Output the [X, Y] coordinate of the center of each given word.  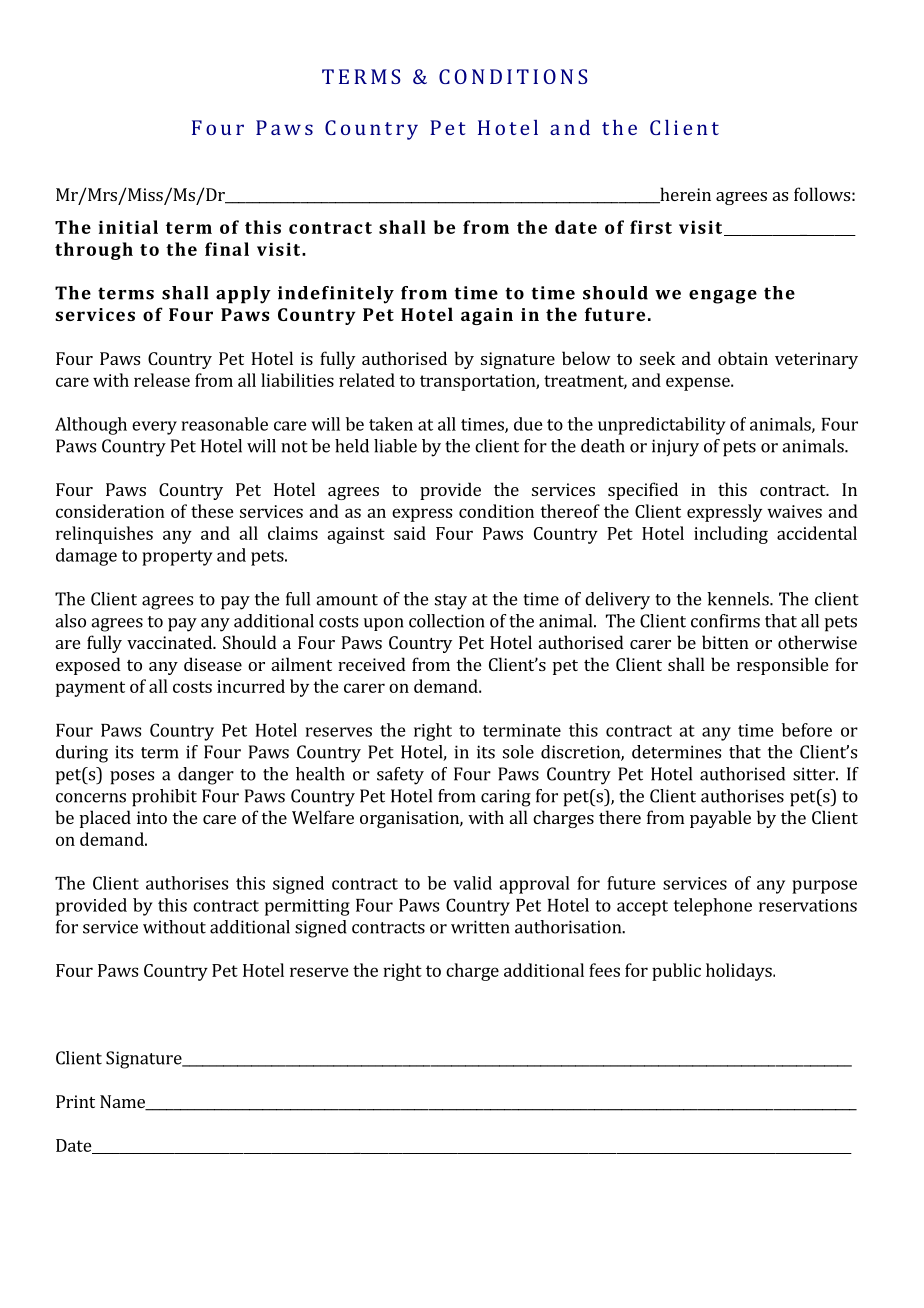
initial [128, 227]
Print [75, 1101]
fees [604, 970]
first [651, 227]
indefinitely [336, 295]
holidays [740, 972]
